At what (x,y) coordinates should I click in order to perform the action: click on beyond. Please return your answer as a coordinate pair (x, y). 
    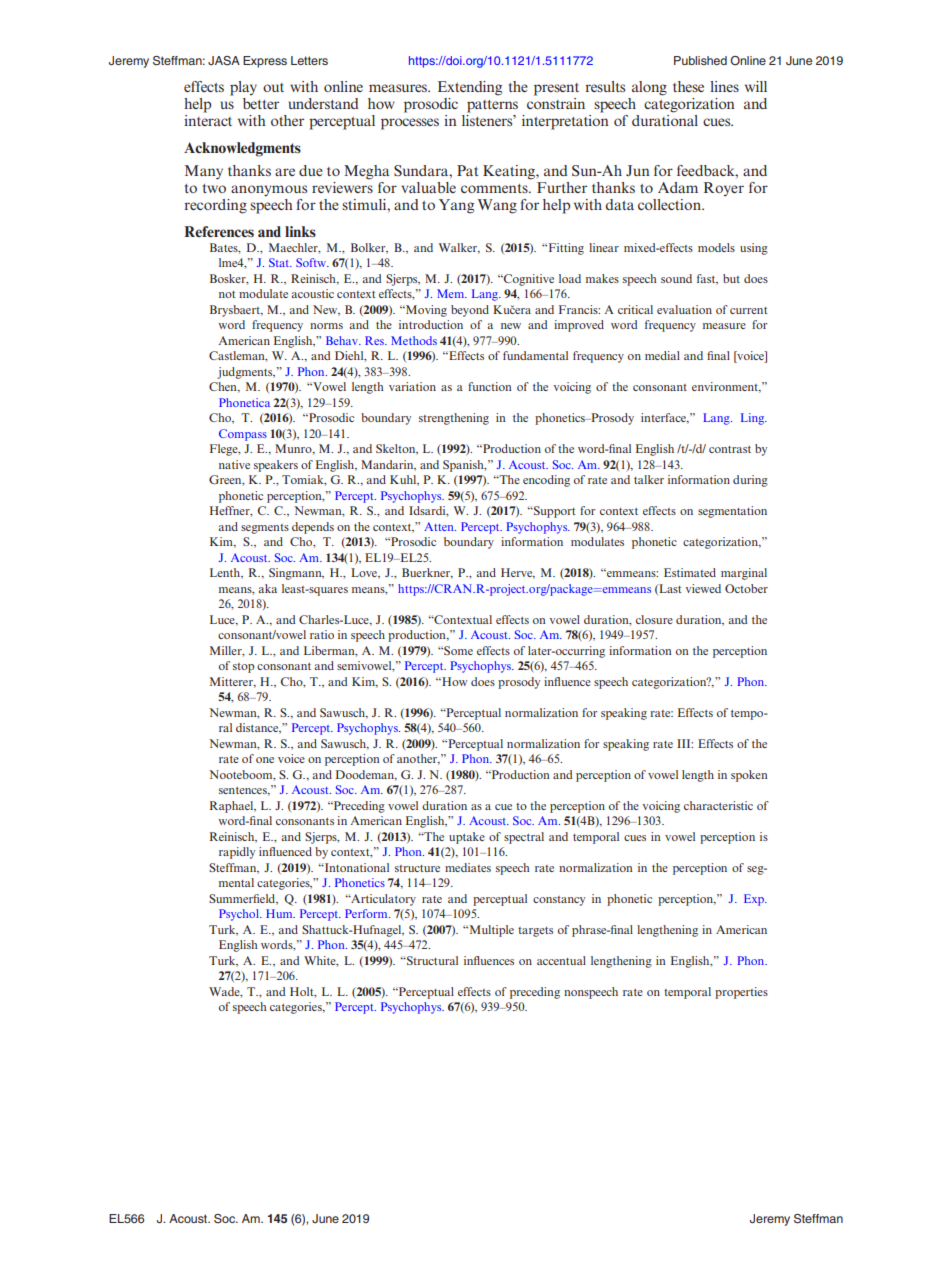
    Looking at the image, I should click on (470, 311).
